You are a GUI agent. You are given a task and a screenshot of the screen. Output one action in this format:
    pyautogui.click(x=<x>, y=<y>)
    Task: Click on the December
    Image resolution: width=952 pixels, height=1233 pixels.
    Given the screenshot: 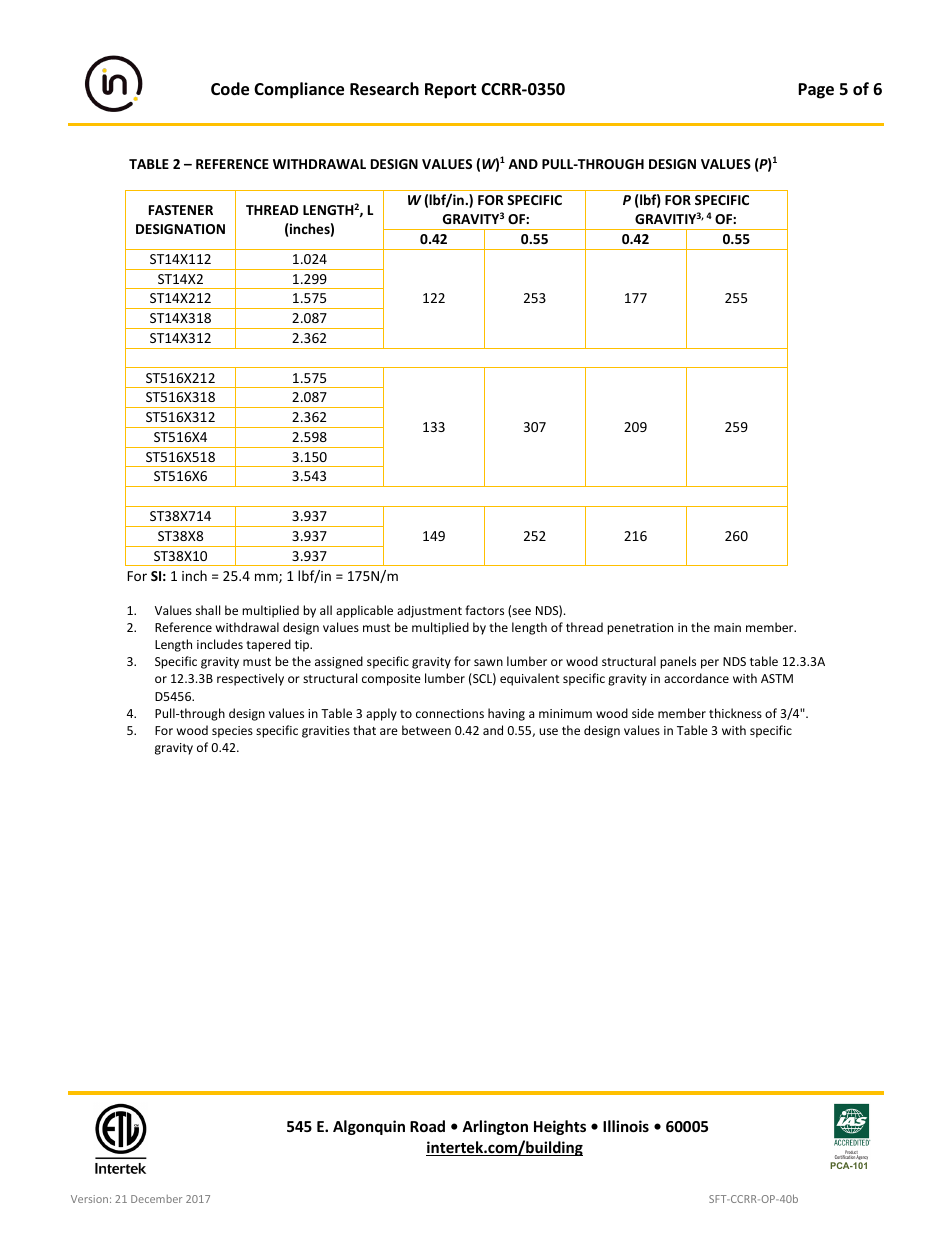 What is the action you would take?
    pyautogui.click(x=156, y=1199)
